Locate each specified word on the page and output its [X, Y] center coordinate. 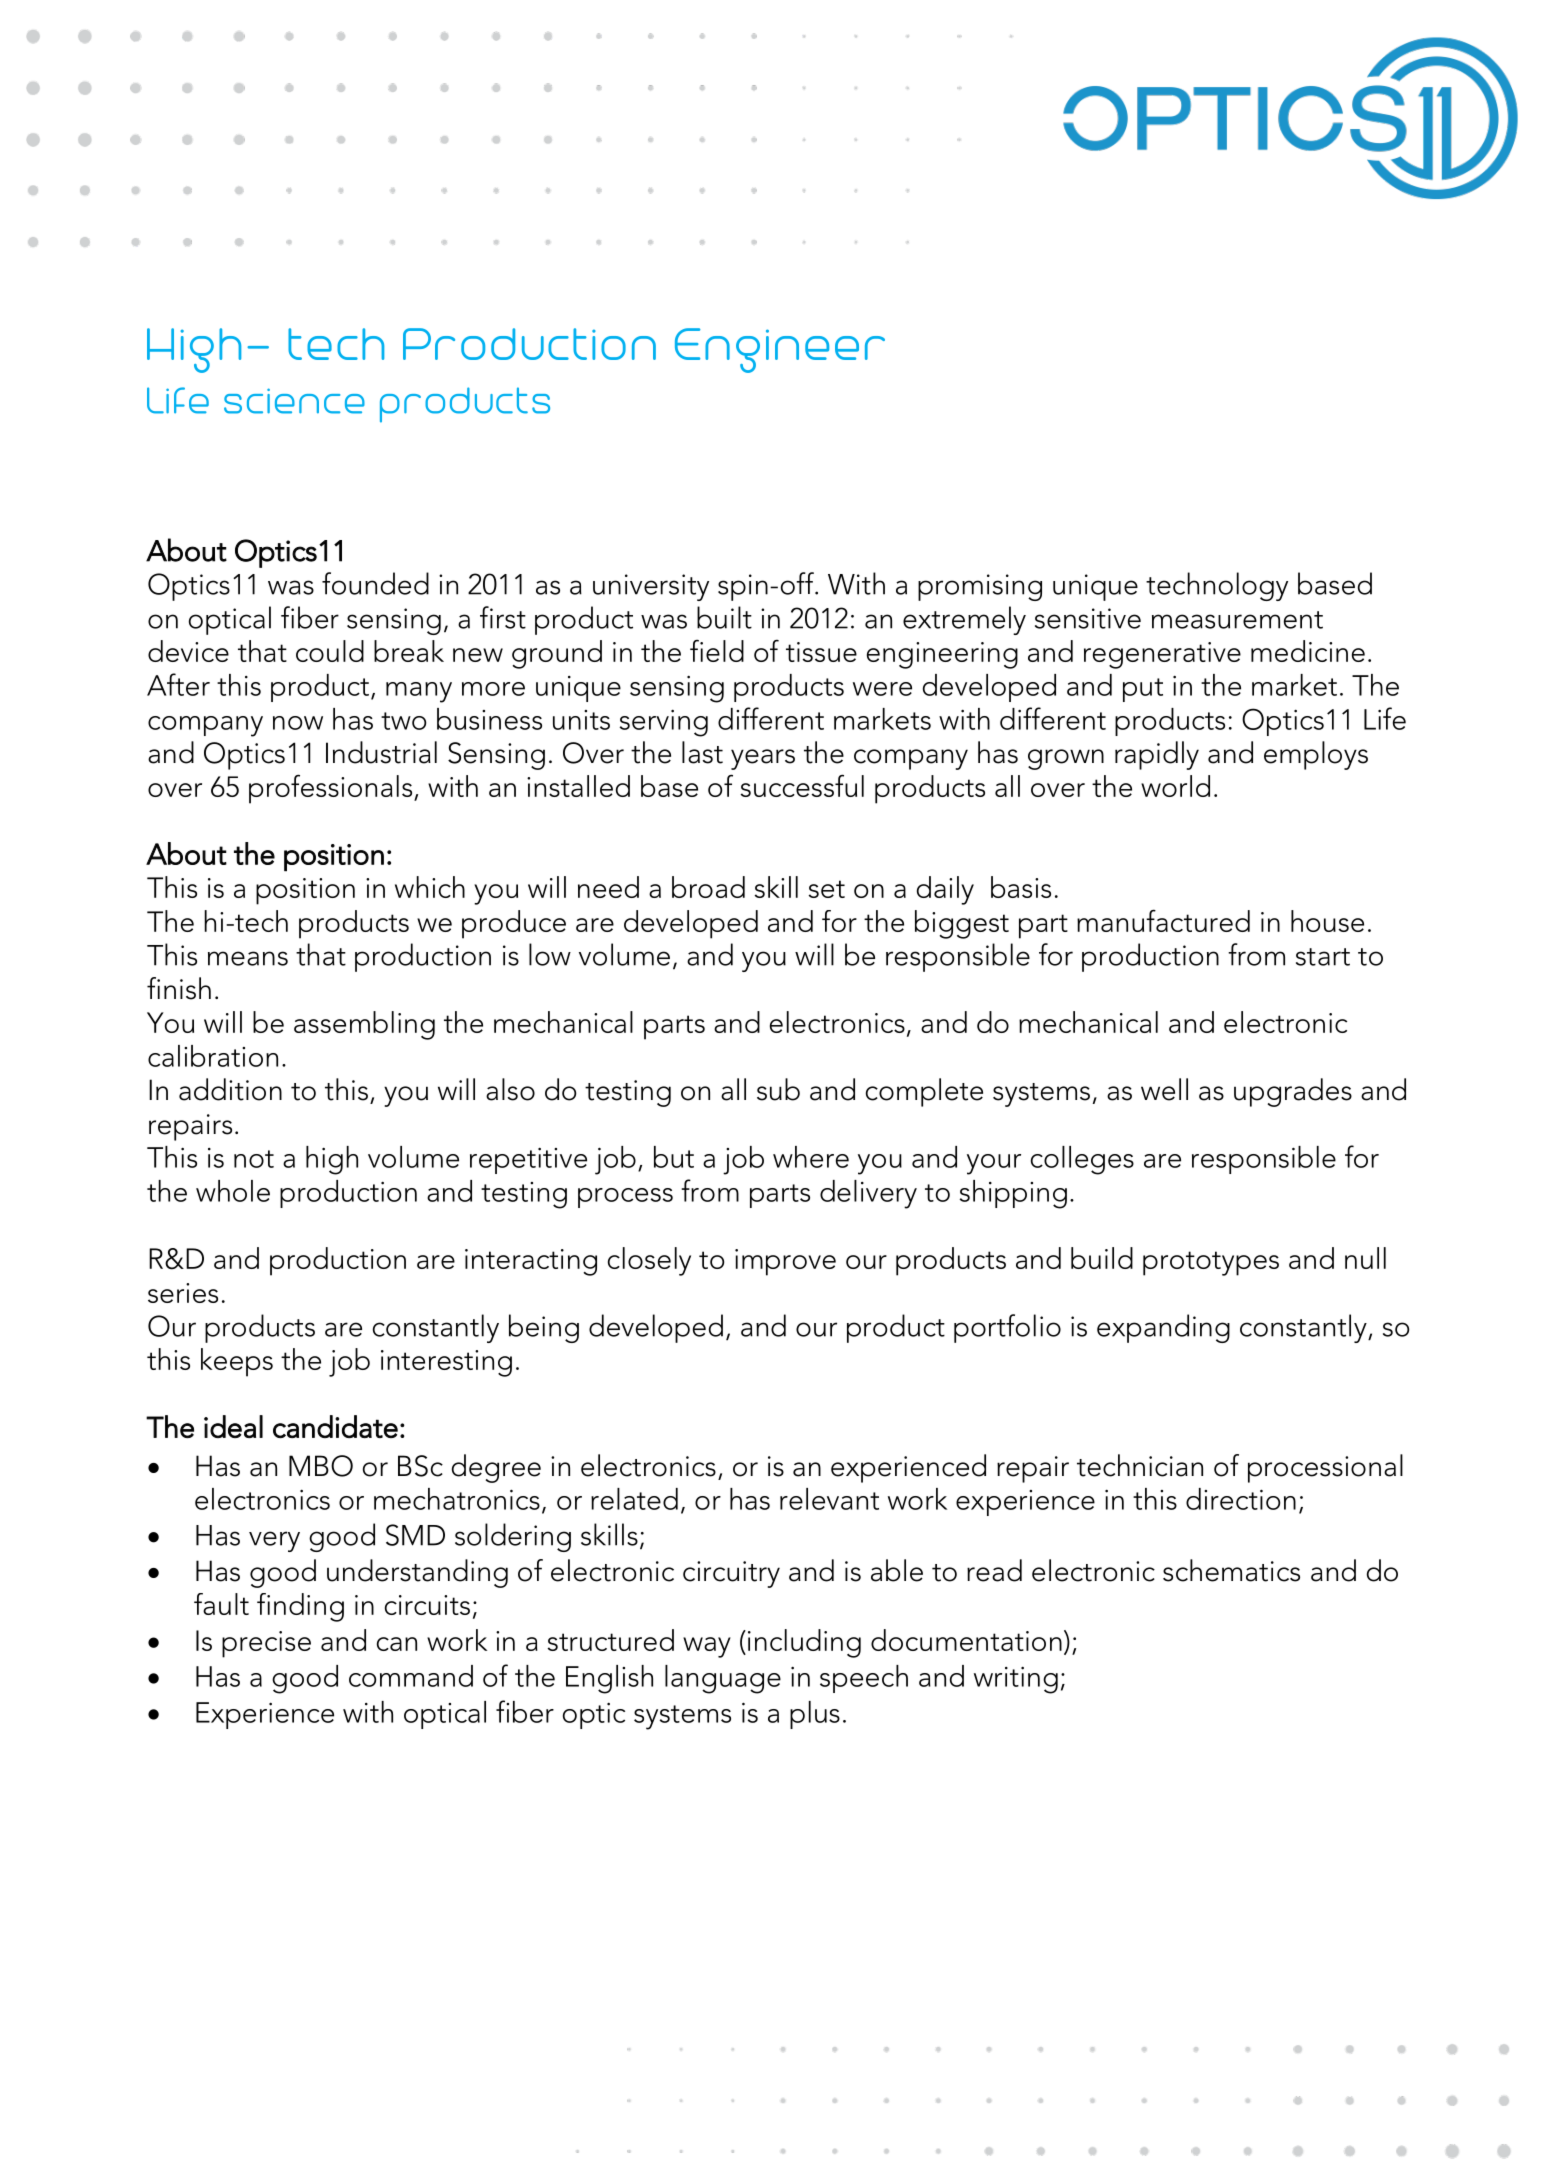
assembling [364, 1025]
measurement [1237, 620]
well [1164, 1089]
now [298, 723]
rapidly [1157, 755]
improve [785, 1262]
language [723, 1679]
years [763, 759]
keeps [237, 1362]
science [294, 401]
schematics [1231, 1570]
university [651, 587]
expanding [1163, 1328]
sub [778, 1089]
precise [266, 1644]
